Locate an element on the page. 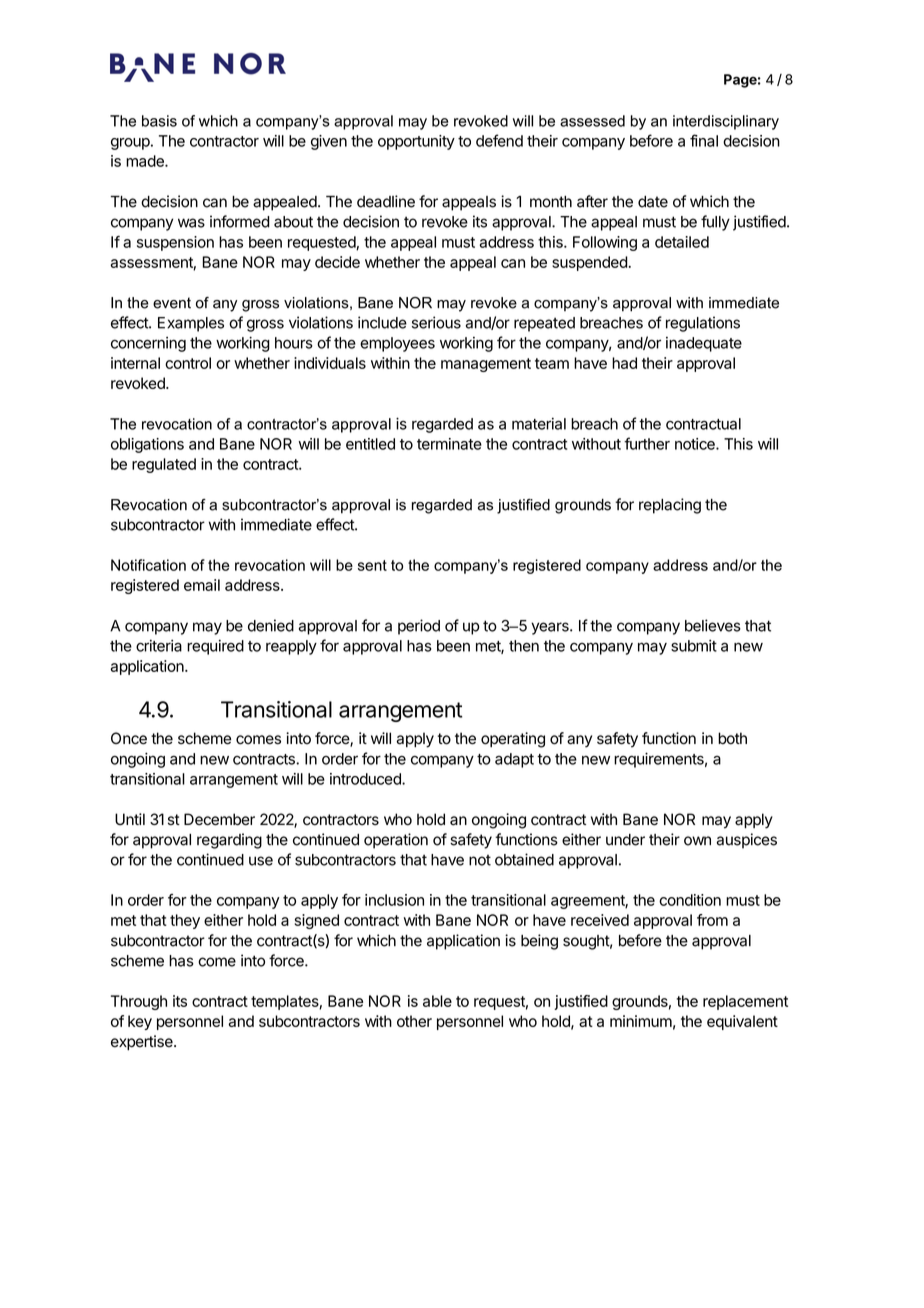  key is located at coordinates (140, 1022).
